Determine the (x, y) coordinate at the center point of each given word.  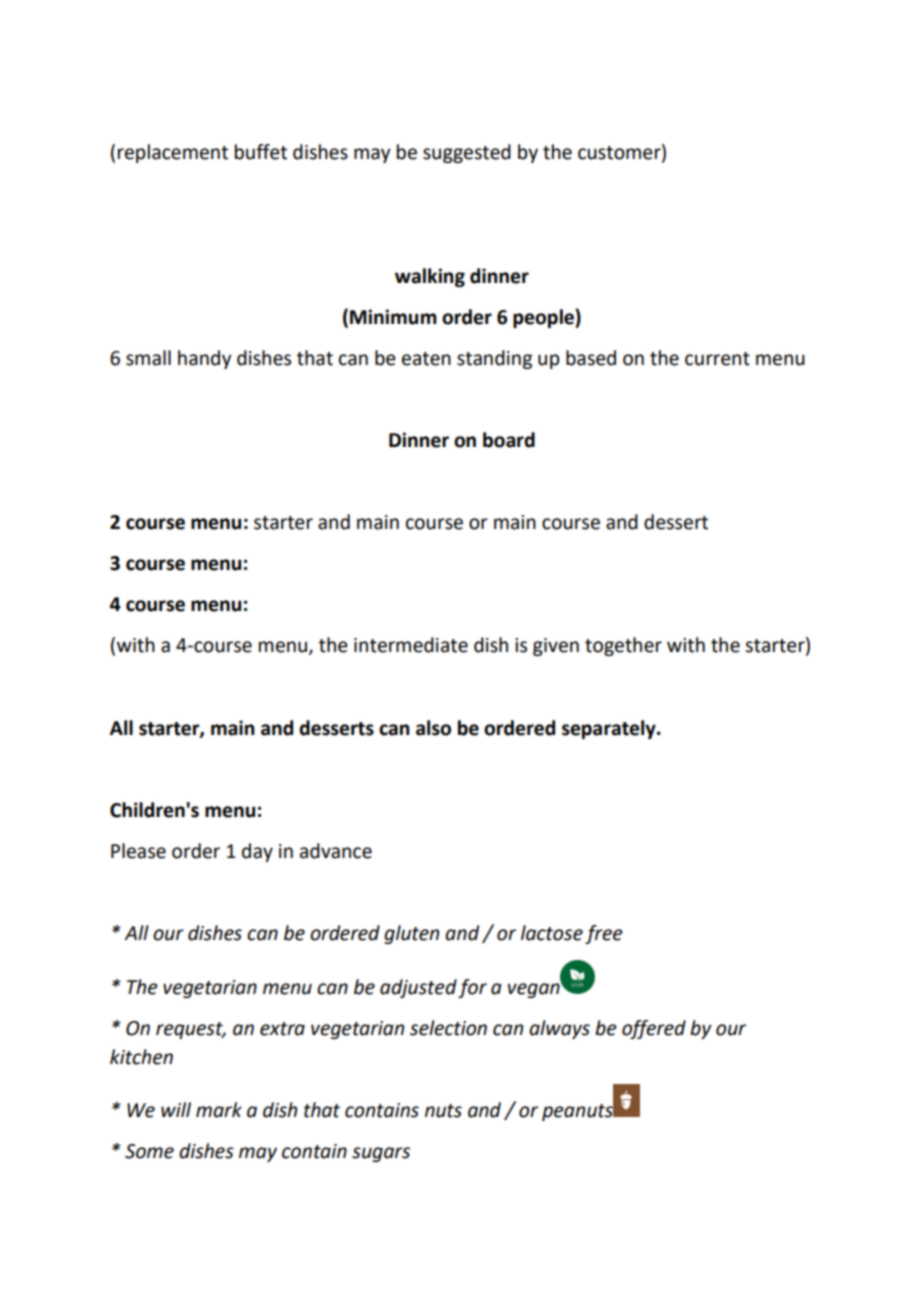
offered (654, 1029)
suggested (467, 153)
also (433, 728)
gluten (411, 934)
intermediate (411, 645)
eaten (426, 359)
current (717, 359)
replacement (173, 153)
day (257, 852)
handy (204, 359)
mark (219, 1110)
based (591, 358)
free (604, 934)
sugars (381, 1154)
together (623, 646)
